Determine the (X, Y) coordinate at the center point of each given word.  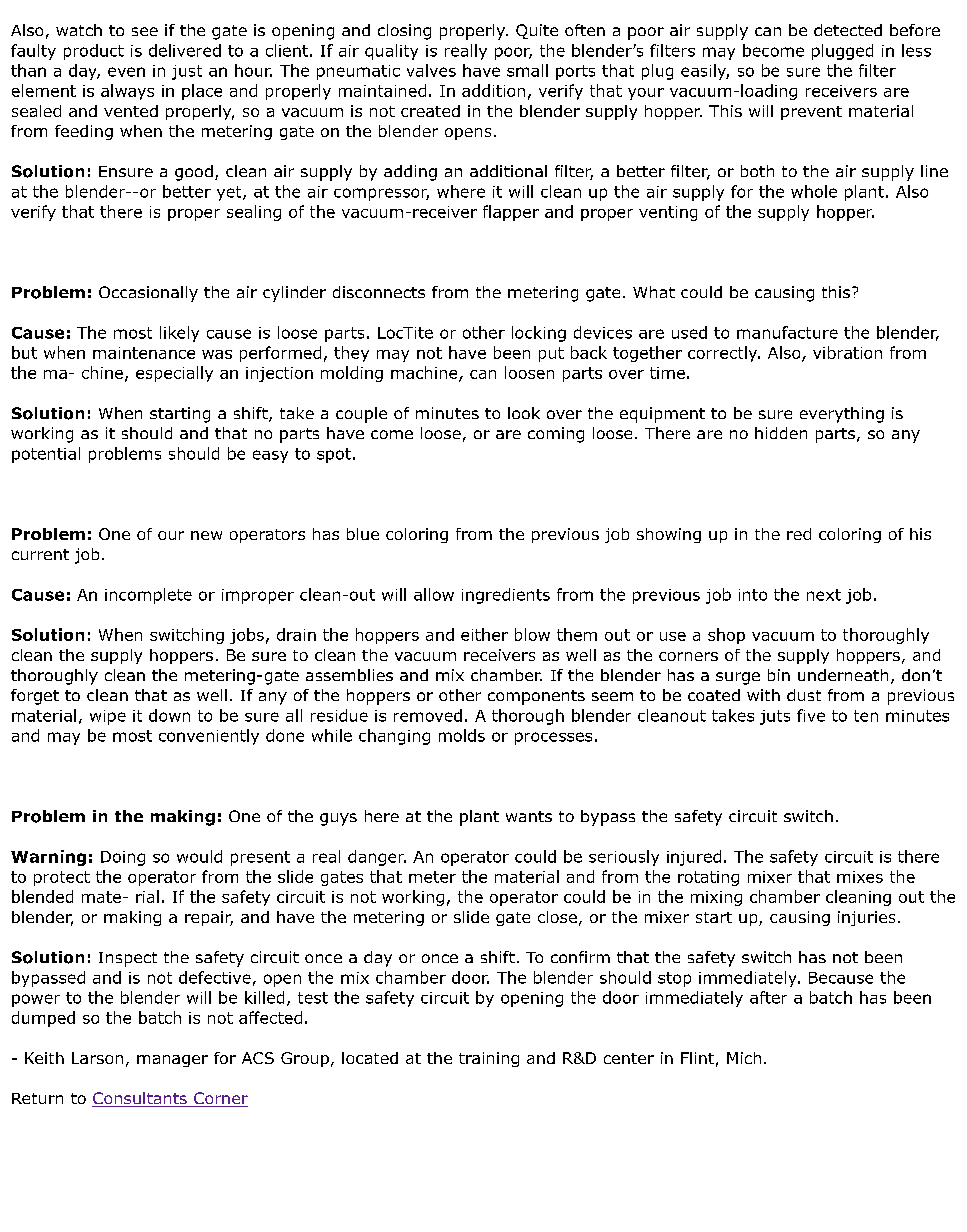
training (489, 1059)
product (94, 52)
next (824, 595)
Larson (97, 1058)
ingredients (506, 596)
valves (431, 70)
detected (848, 30)
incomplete (148, 596)
